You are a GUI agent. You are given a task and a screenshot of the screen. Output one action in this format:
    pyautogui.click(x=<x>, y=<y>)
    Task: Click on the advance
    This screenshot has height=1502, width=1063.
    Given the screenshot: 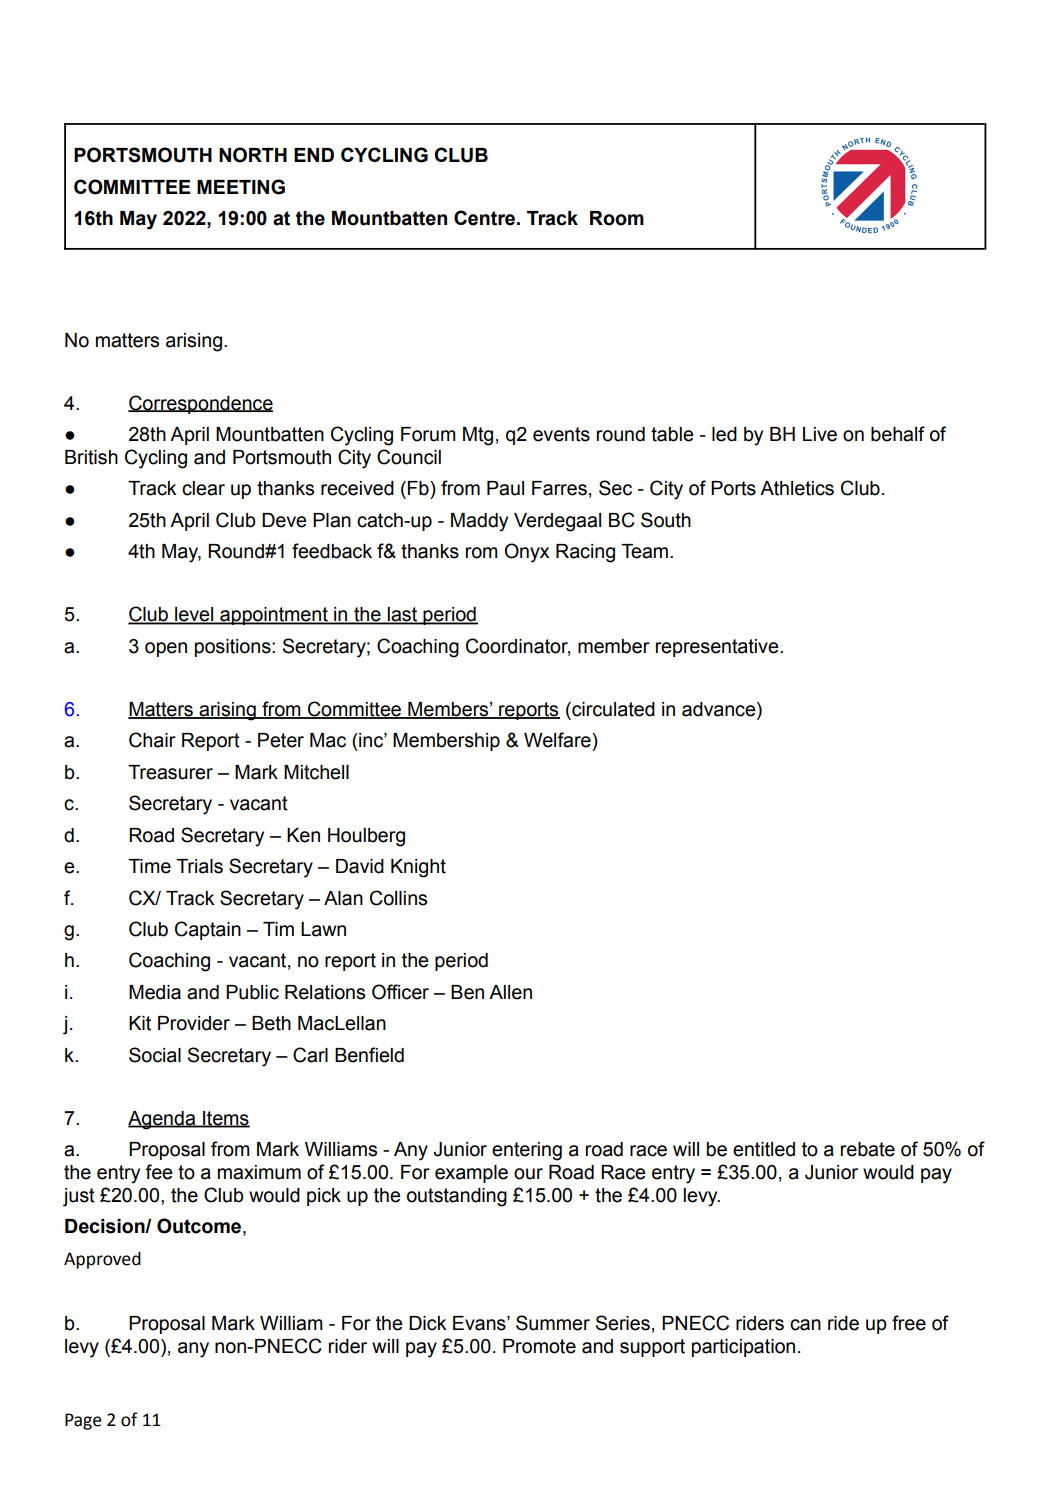 What is the action you would take?
    pyautogui.click(x=720, y=709)
